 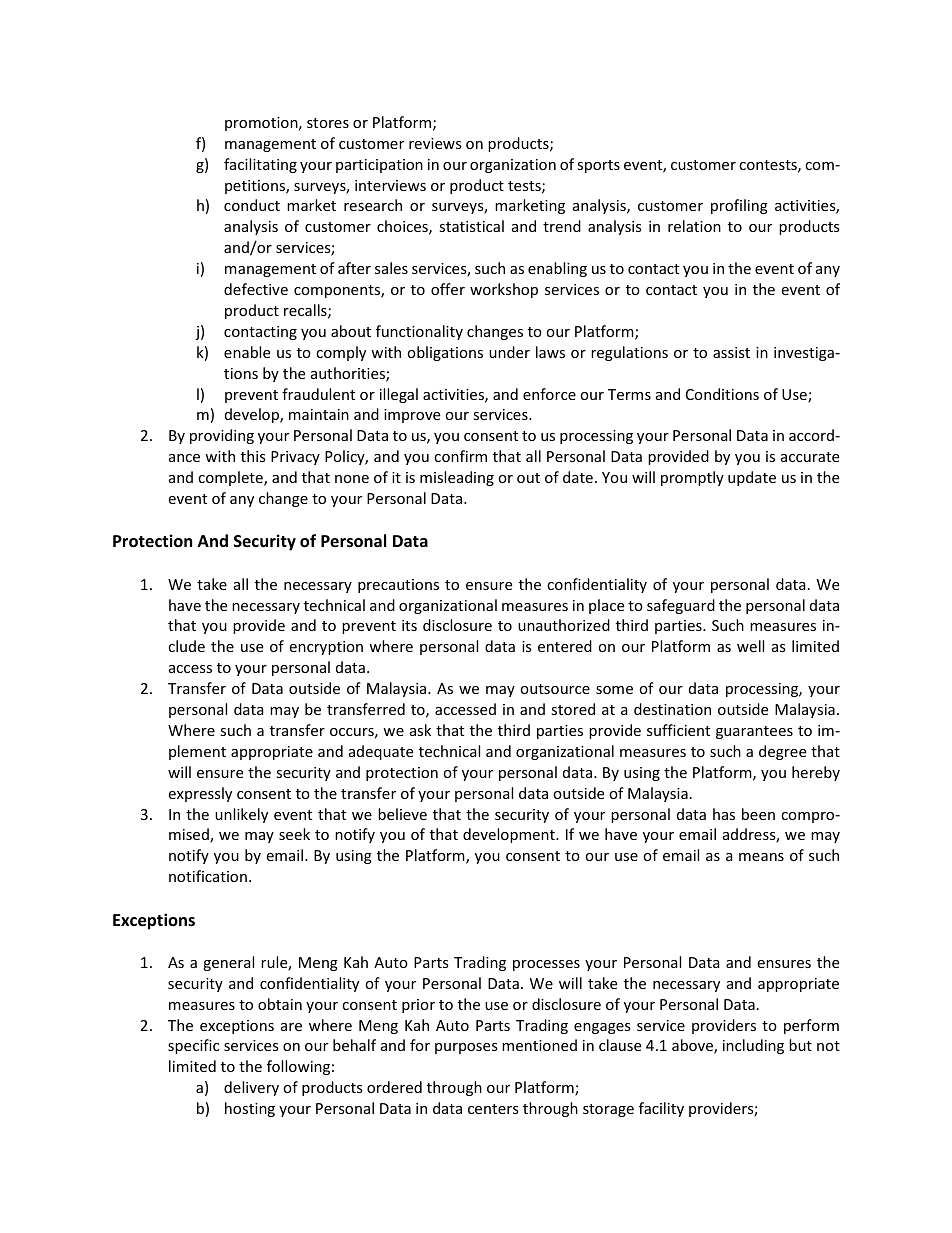 I want to click on profiling, so click(x=739, y=206).
